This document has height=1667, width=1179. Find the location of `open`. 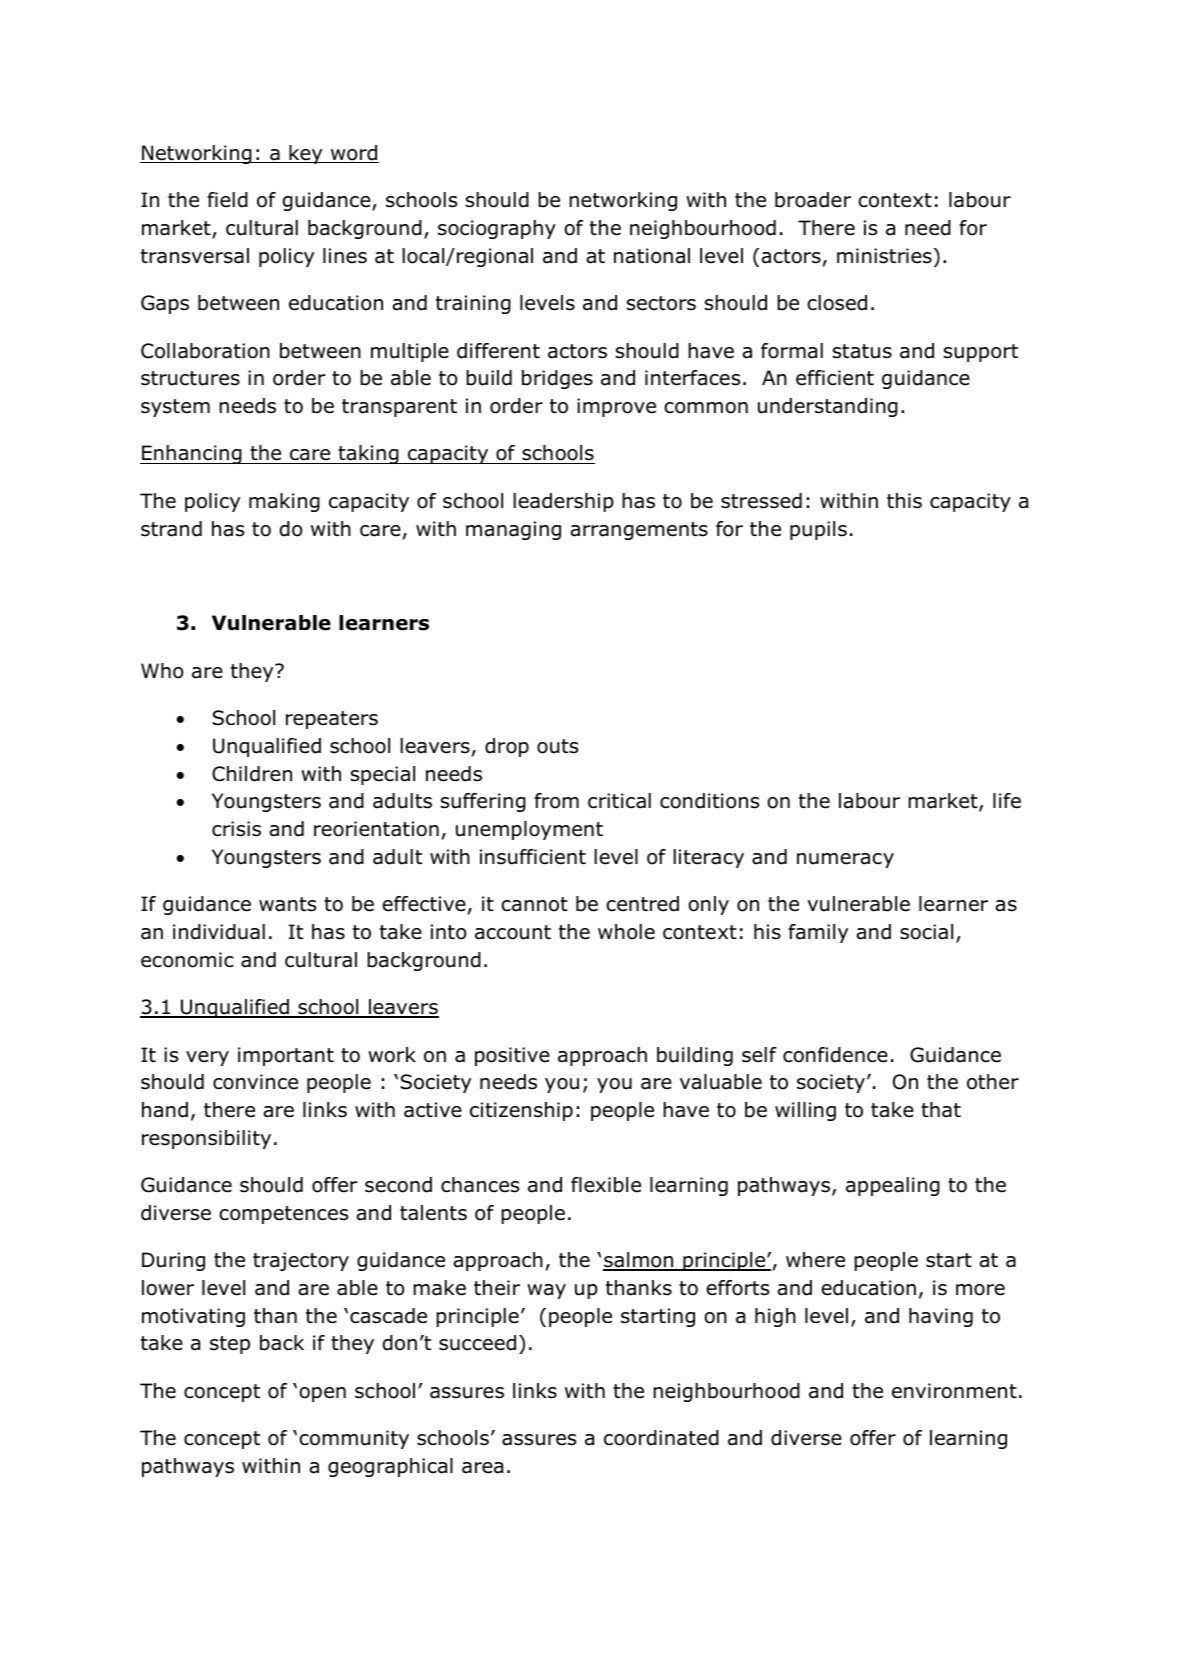

open is located at coordinates (322, 1394).
